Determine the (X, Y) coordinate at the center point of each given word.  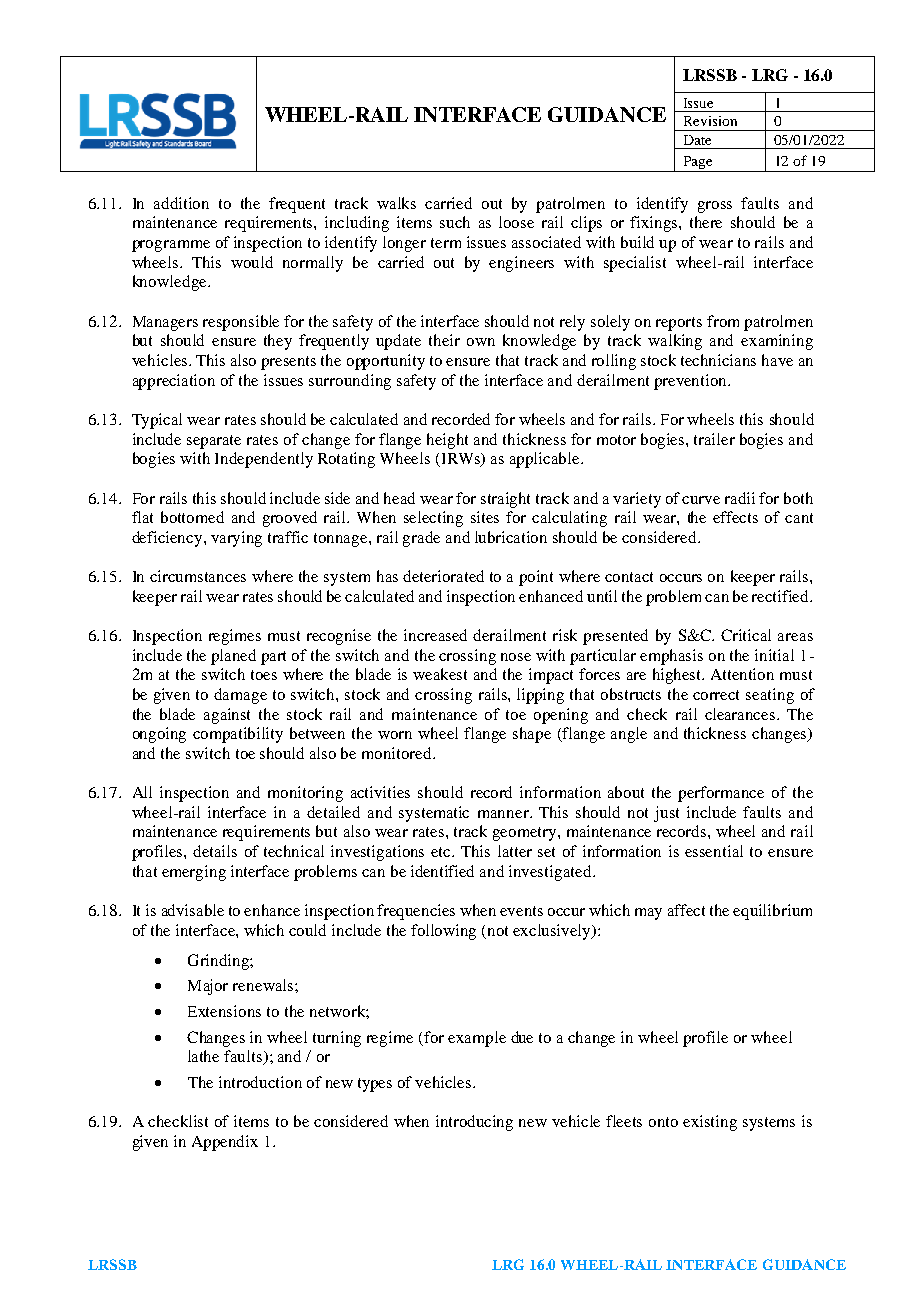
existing (710, 1123)
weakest (440, 674)
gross (715, 207)
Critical (746, 635)
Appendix (225, 1143)
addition (181, 203)
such (455, 222)
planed (233, 657)
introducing (474, 1123)
